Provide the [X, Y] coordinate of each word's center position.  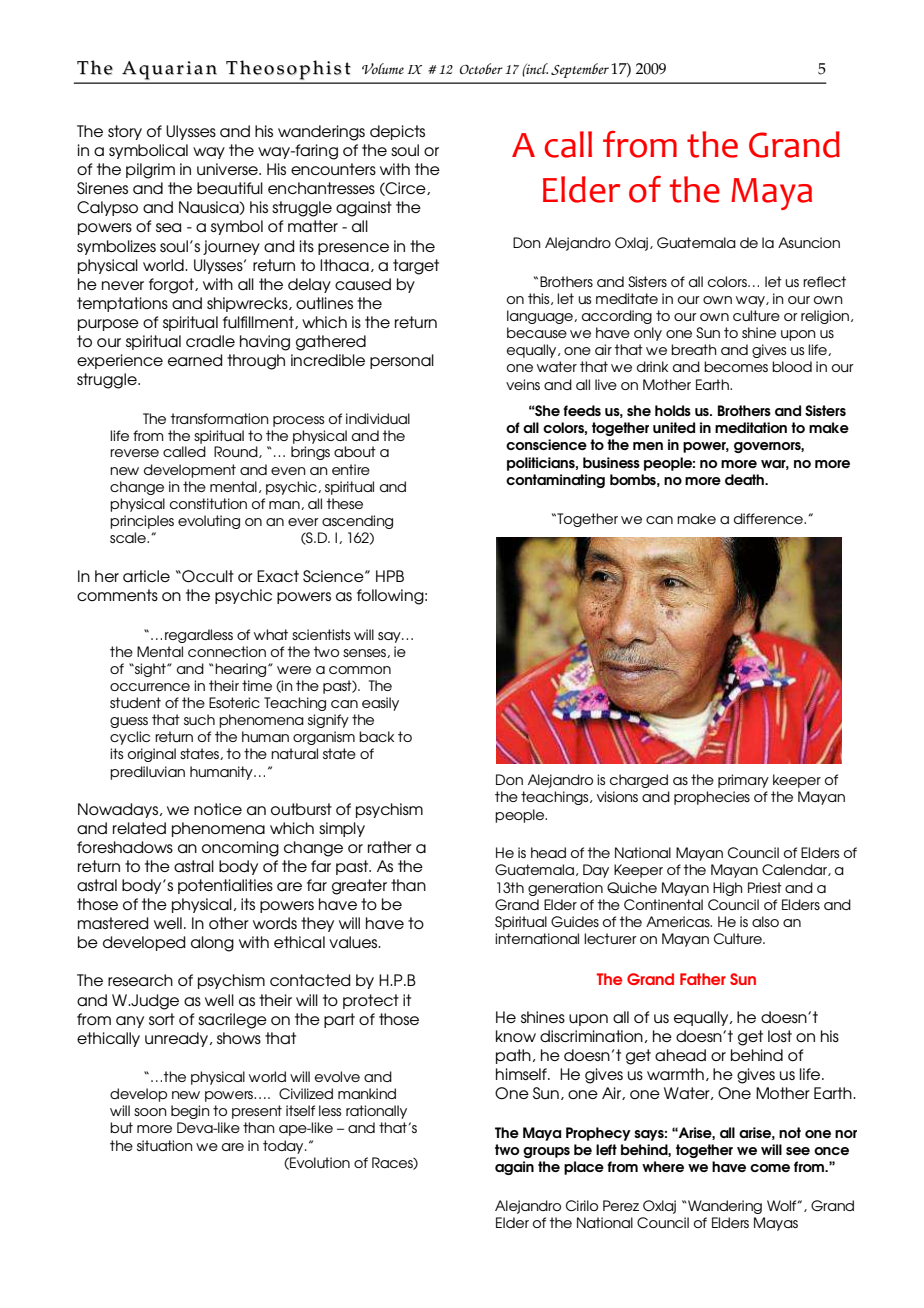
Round [237, 452]
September [580, 70]
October [481, 68]
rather [390, 847]
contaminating [555, 481]
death [745, 479]
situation [165, 1145]
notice [218, 809]
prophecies [712, 798]
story [125, 132]
